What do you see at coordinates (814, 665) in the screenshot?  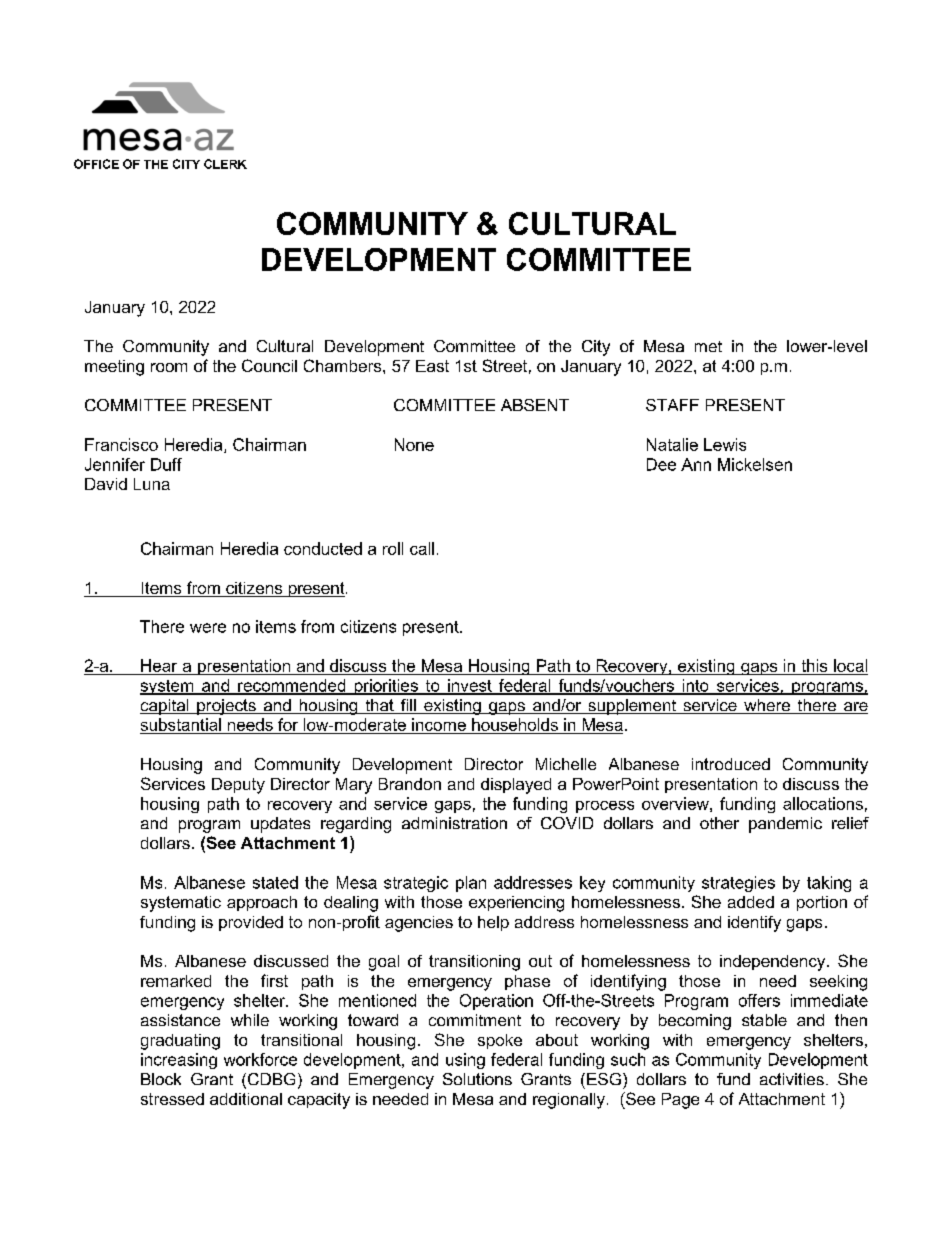 I see `this` at bounding box center [814, 665].
